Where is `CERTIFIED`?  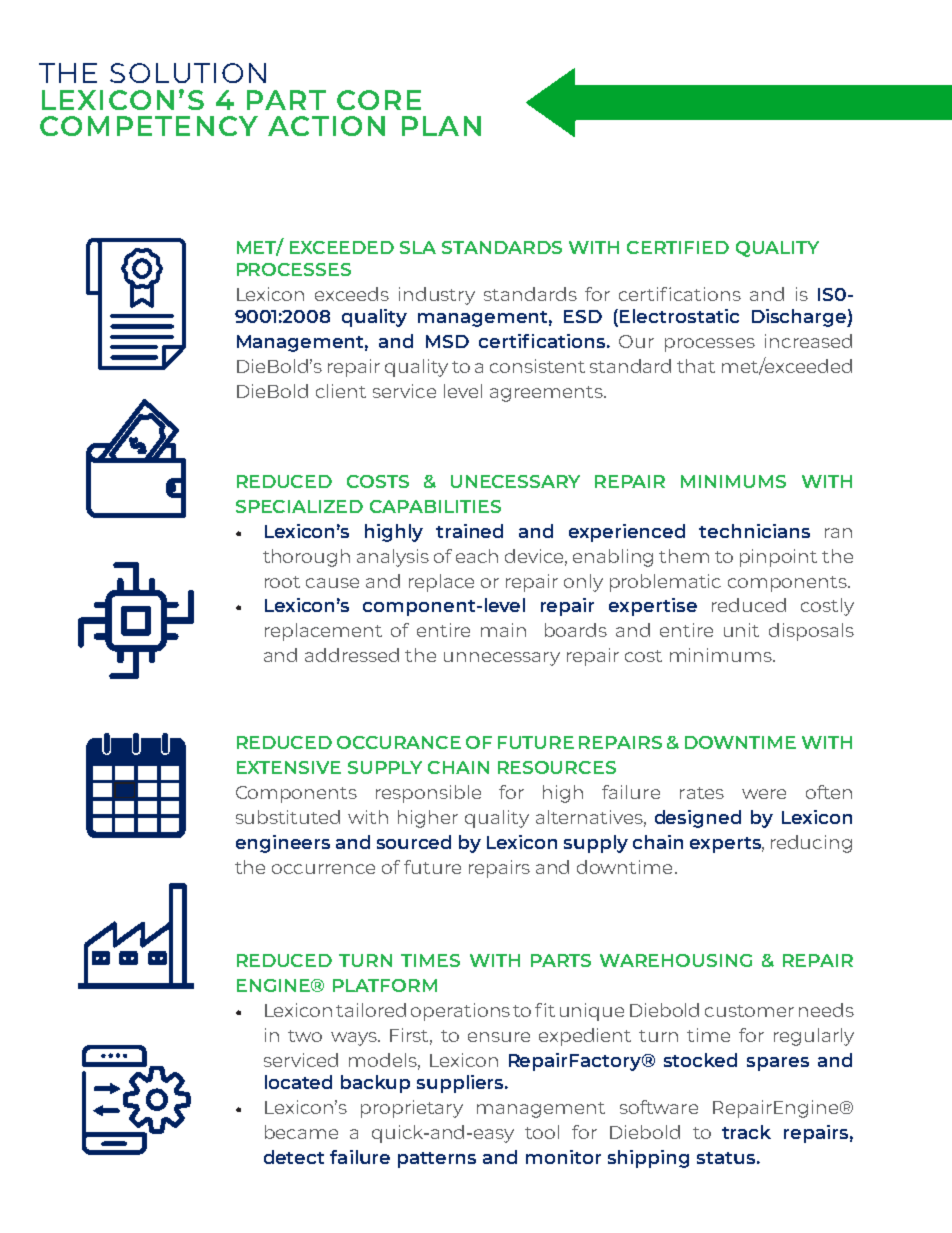
CERTIFIED is located at coordinates (678, 247).
